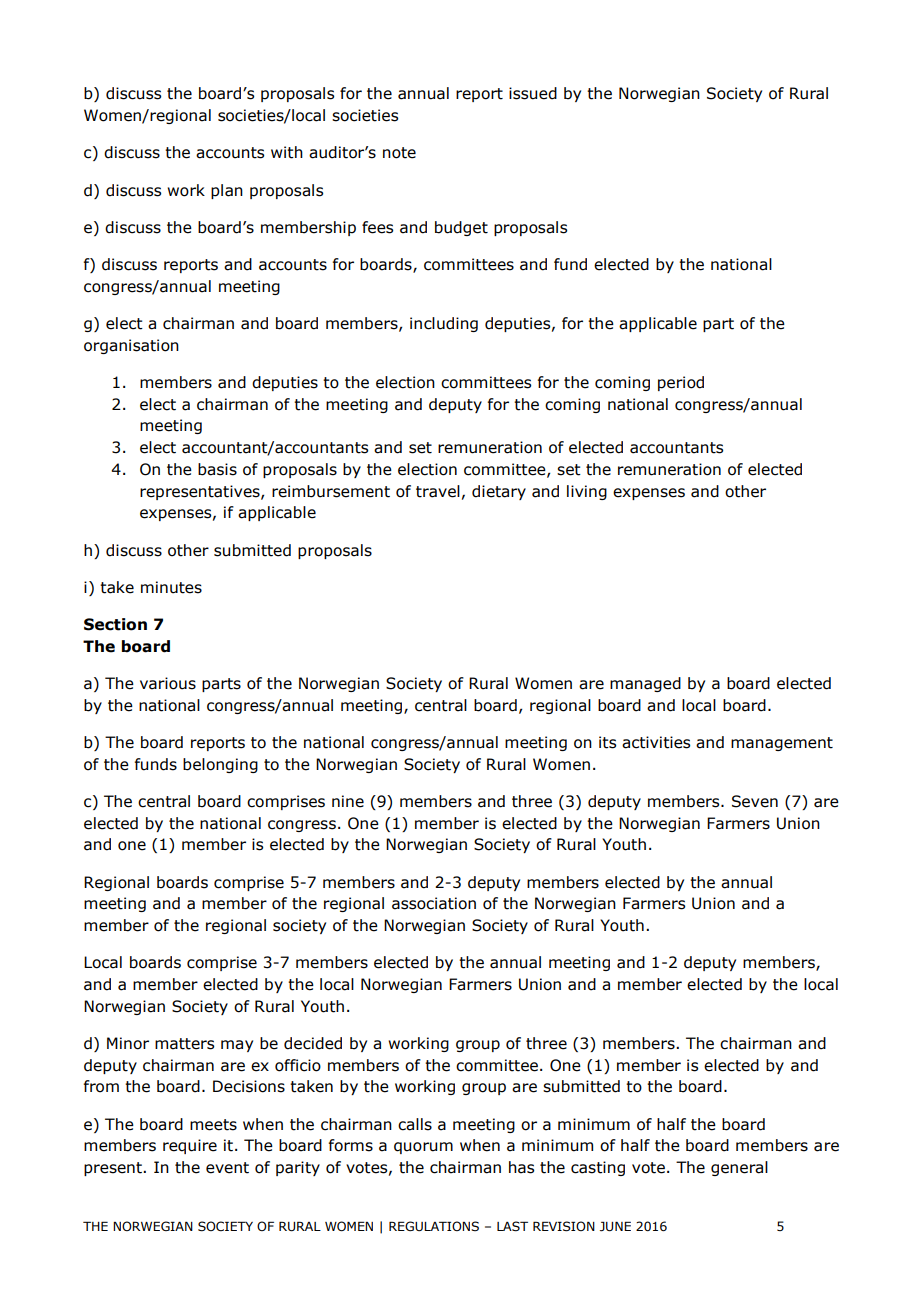 The image size is (924, 1308). I want to click on note, so click(399, 153).
